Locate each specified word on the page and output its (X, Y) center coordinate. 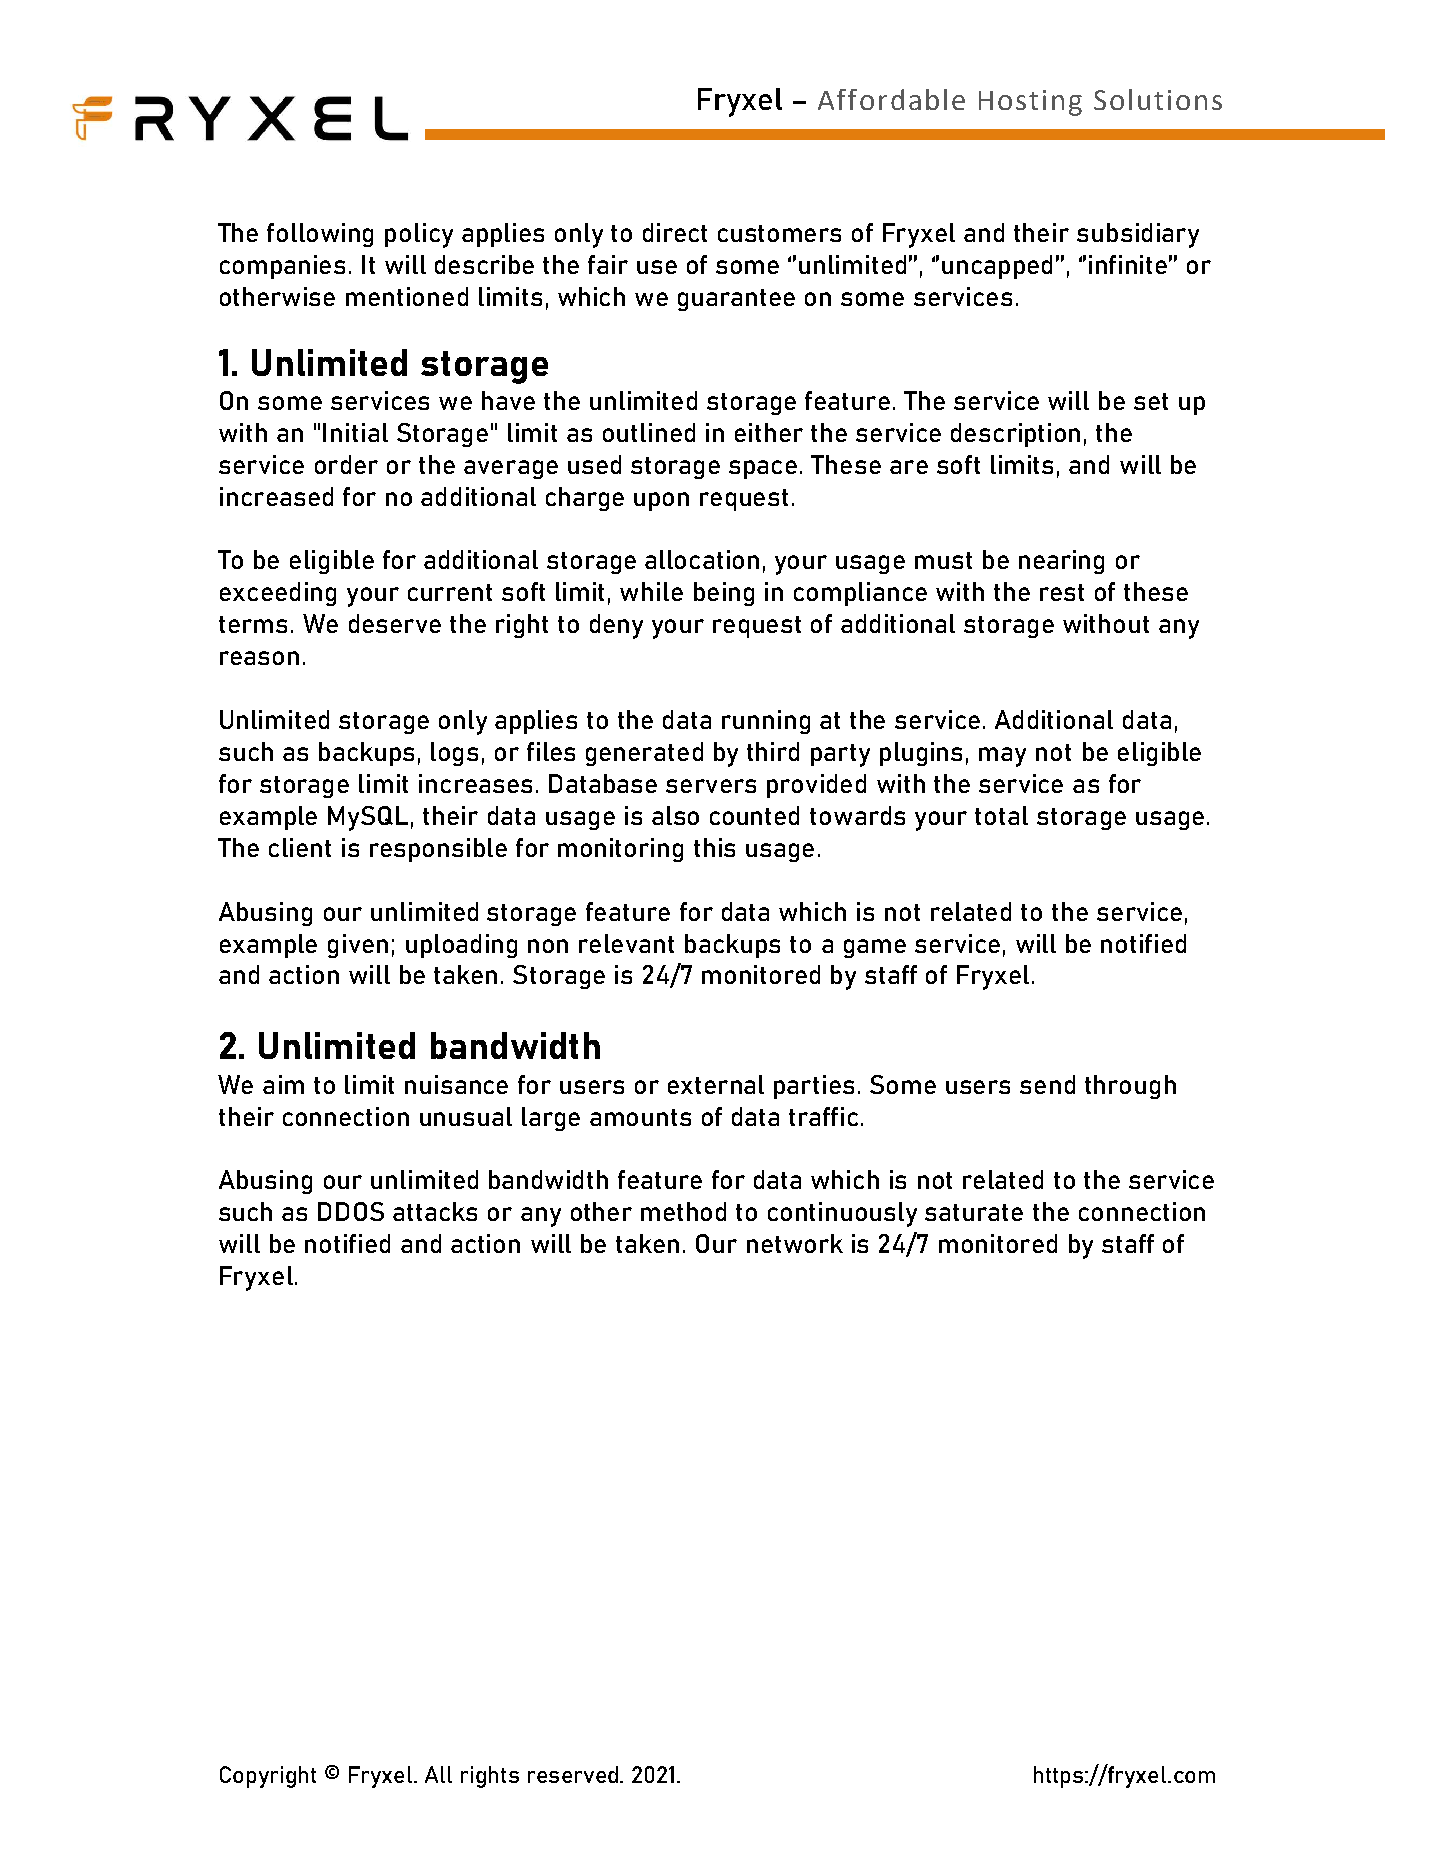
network (795, 1243)
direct (675, 232)
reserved (574, 1774)
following (320, 235)
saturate (974, 1212)
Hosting (1030, 103)
